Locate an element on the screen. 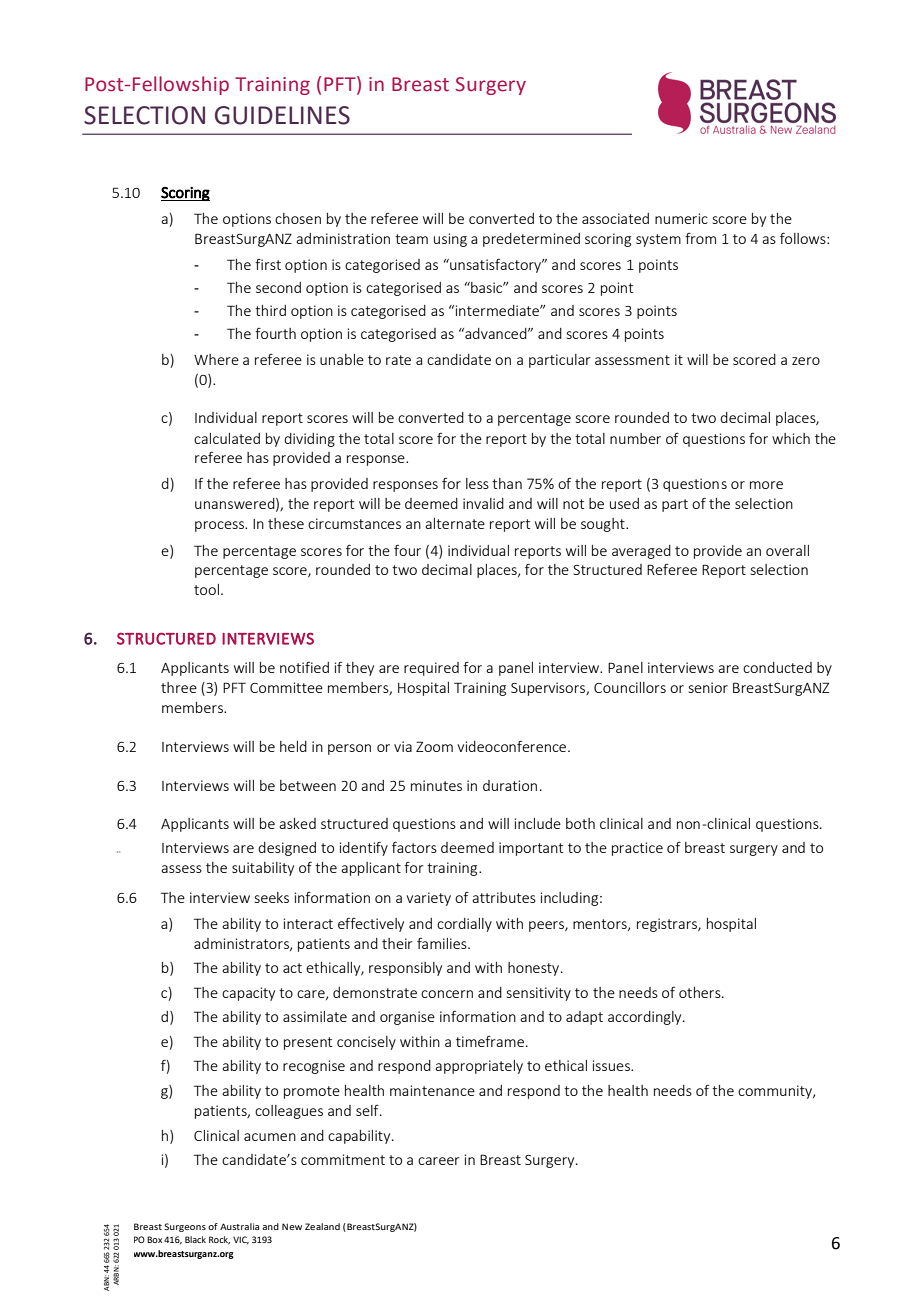  using is located at coordinates (450, 240).
